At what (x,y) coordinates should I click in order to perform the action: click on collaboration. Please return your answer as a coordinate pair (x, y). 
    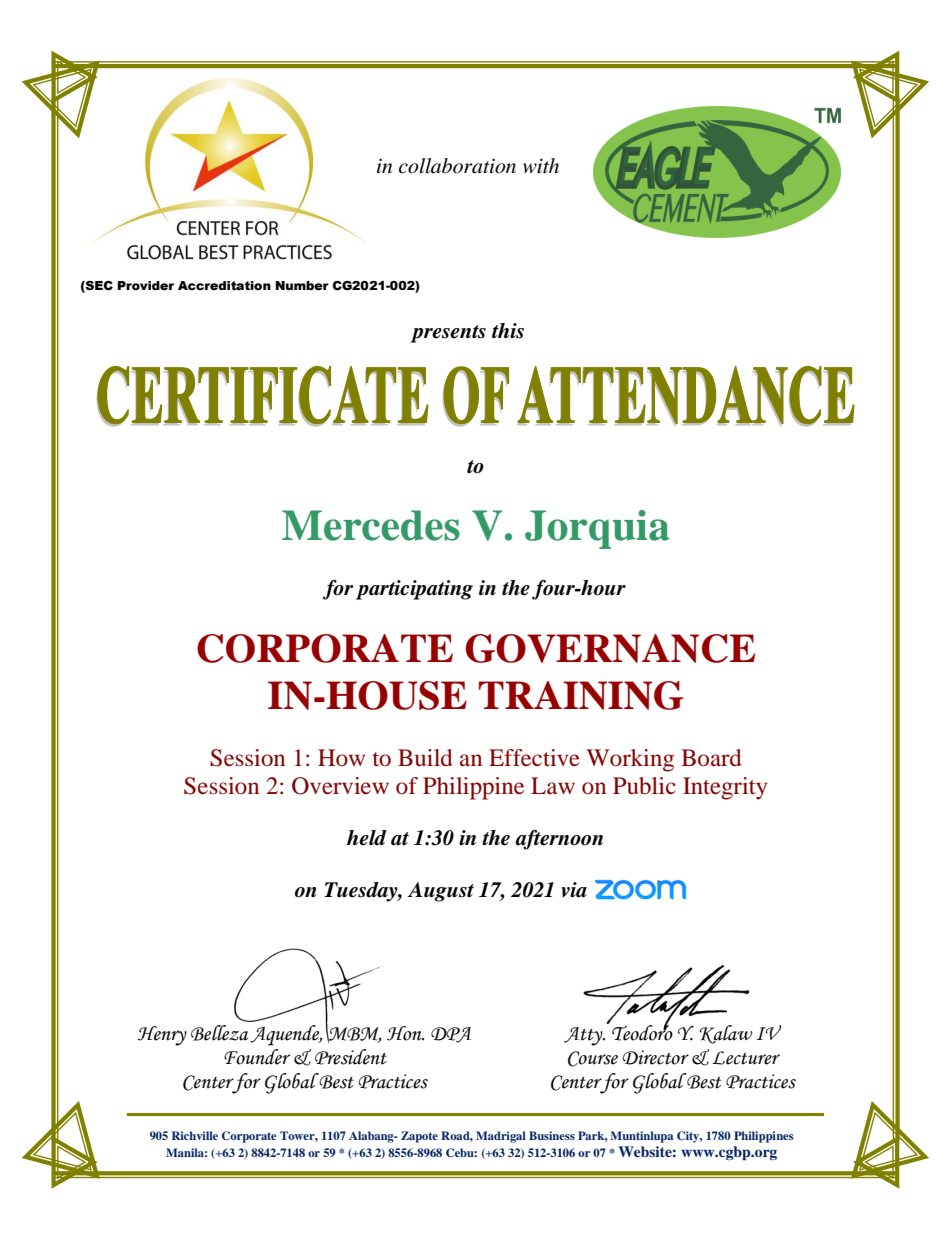
    Looking at the image, I should click on (457, 166).
